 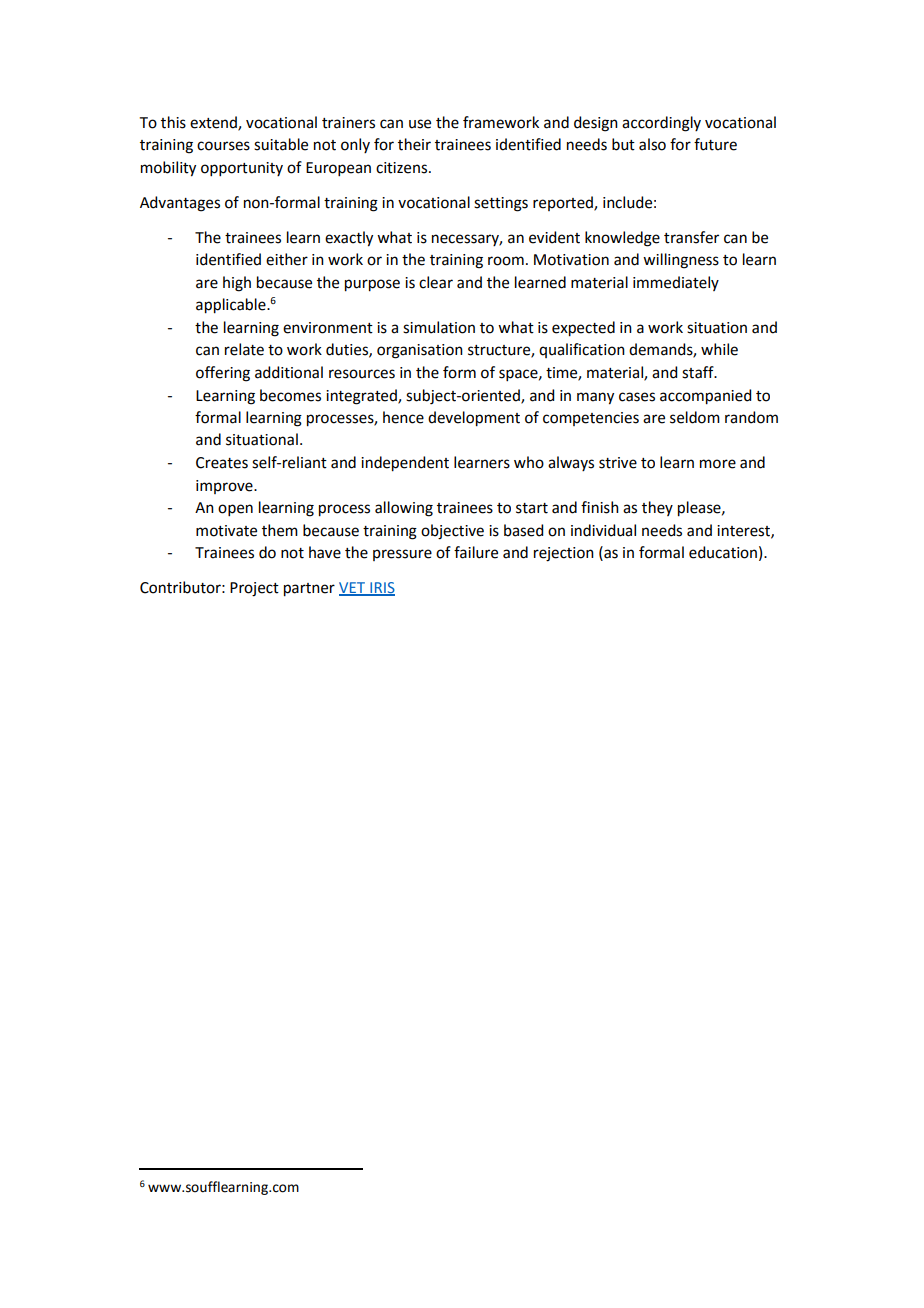 What do you see at coordinates (652, 144) in the document?
I see `also` at bounding box center [652, 144].
